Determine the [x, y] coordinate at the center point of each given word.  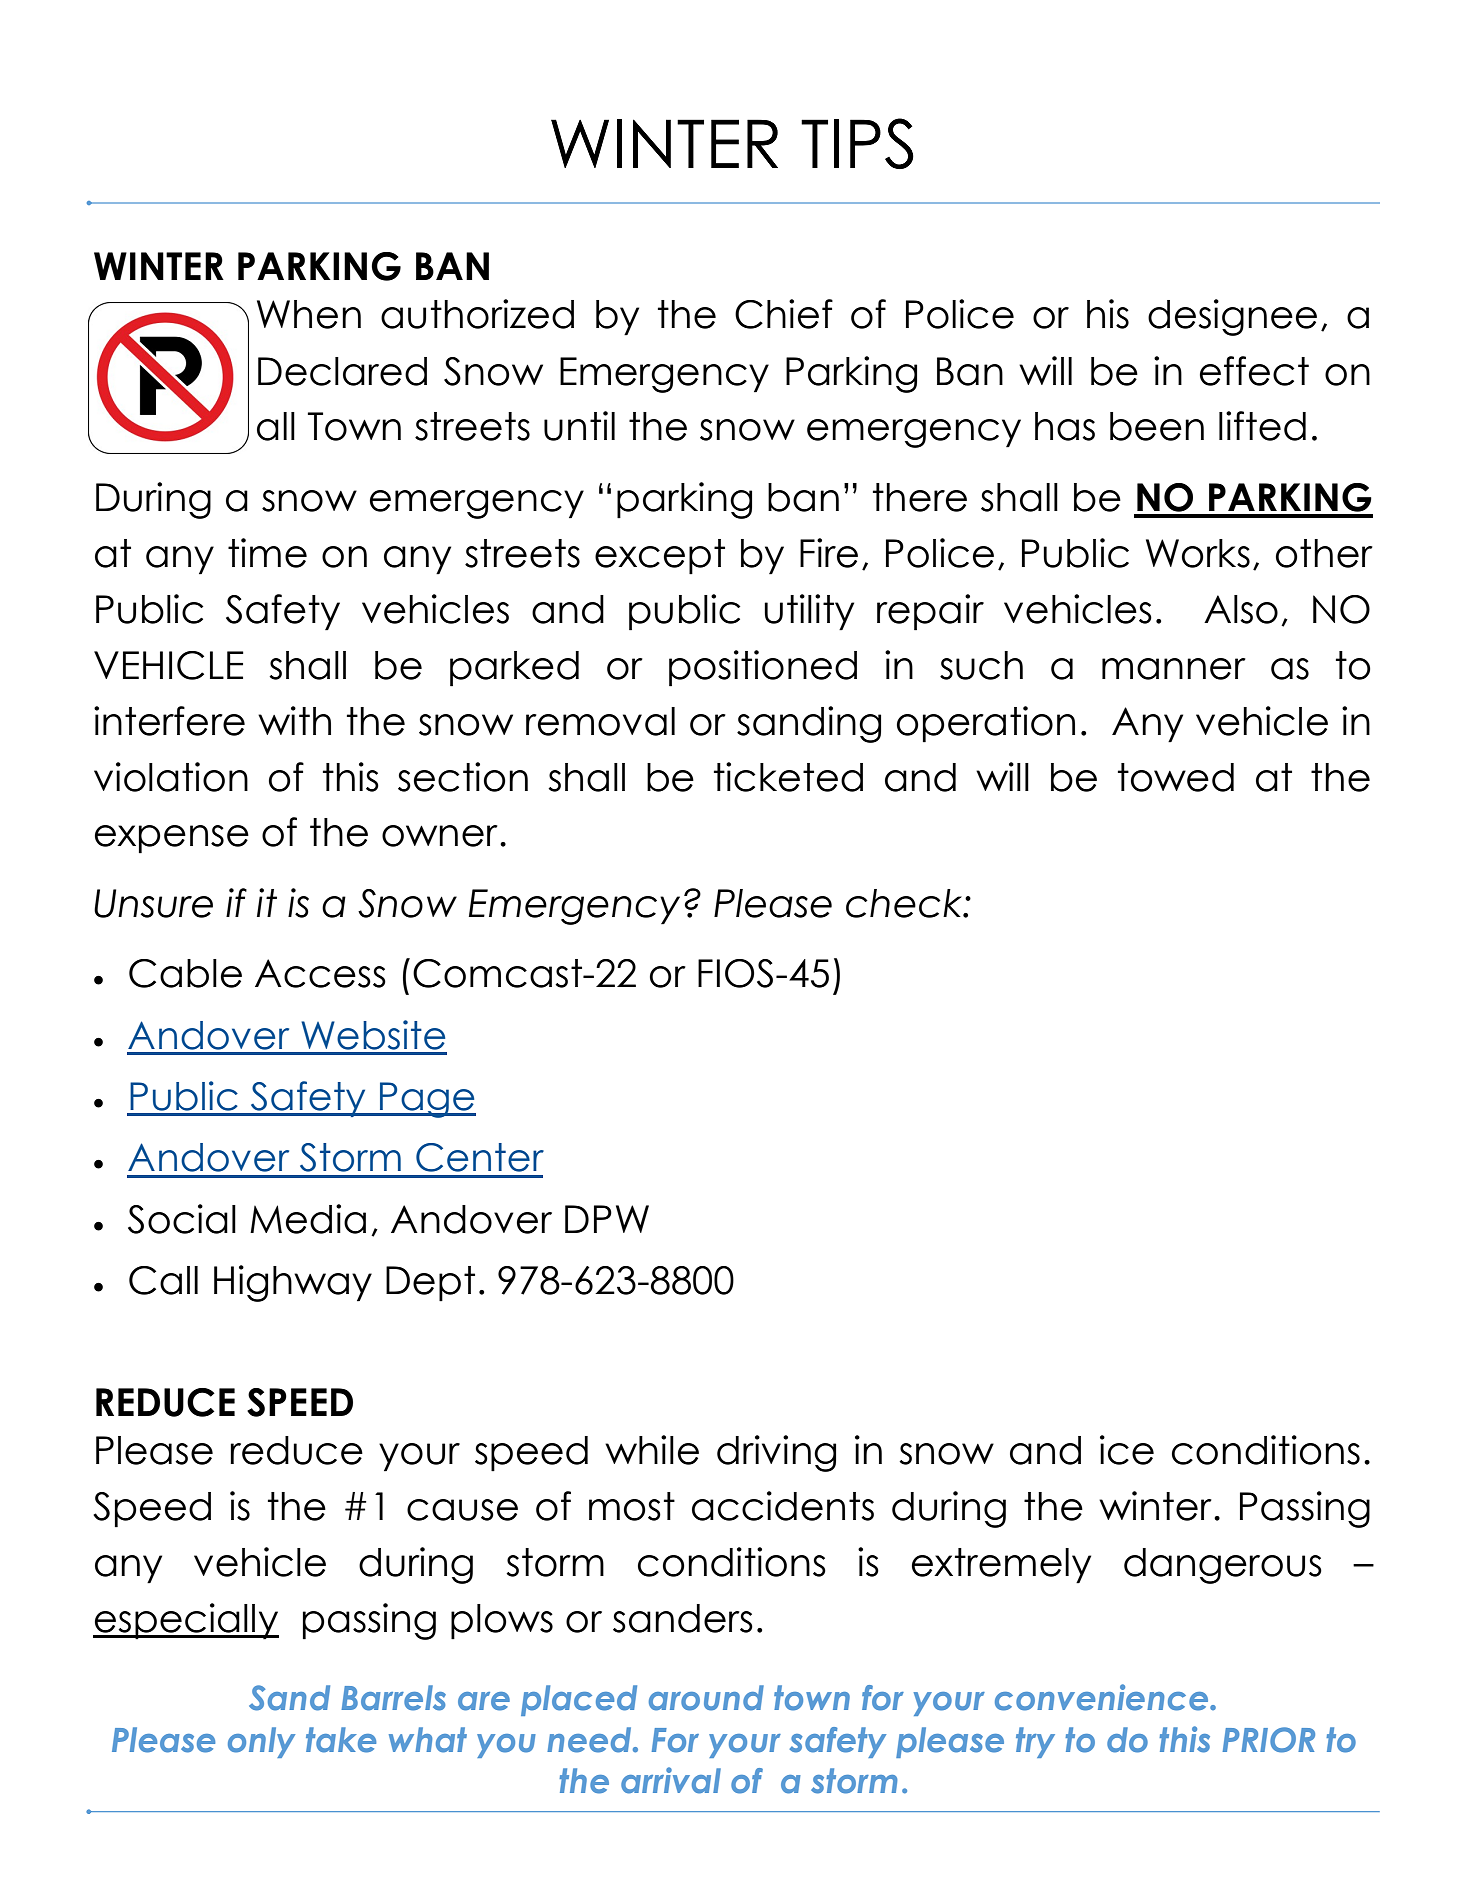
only [261, 1742]
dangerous [1223, 1566]
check [905, 903]
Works [1198, 553]
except [660, 557]
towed [1176, 777]
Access [320, 973]
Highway [293, 1283]
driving [776, 1453]
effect [1254, 371]
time [267, 553]
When [309, 314]
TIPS [857, 143]
